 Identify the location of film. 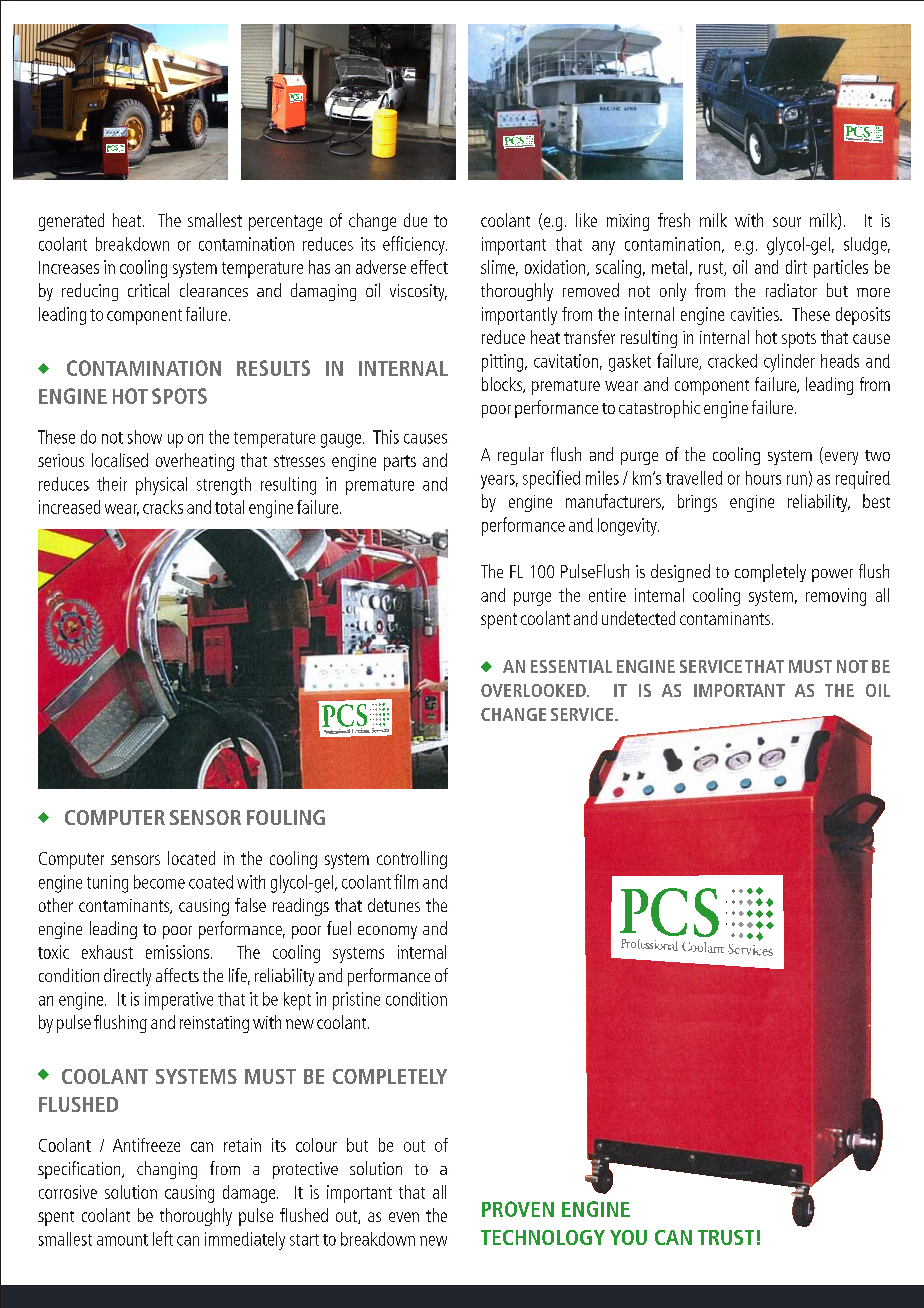
(406, 881).
